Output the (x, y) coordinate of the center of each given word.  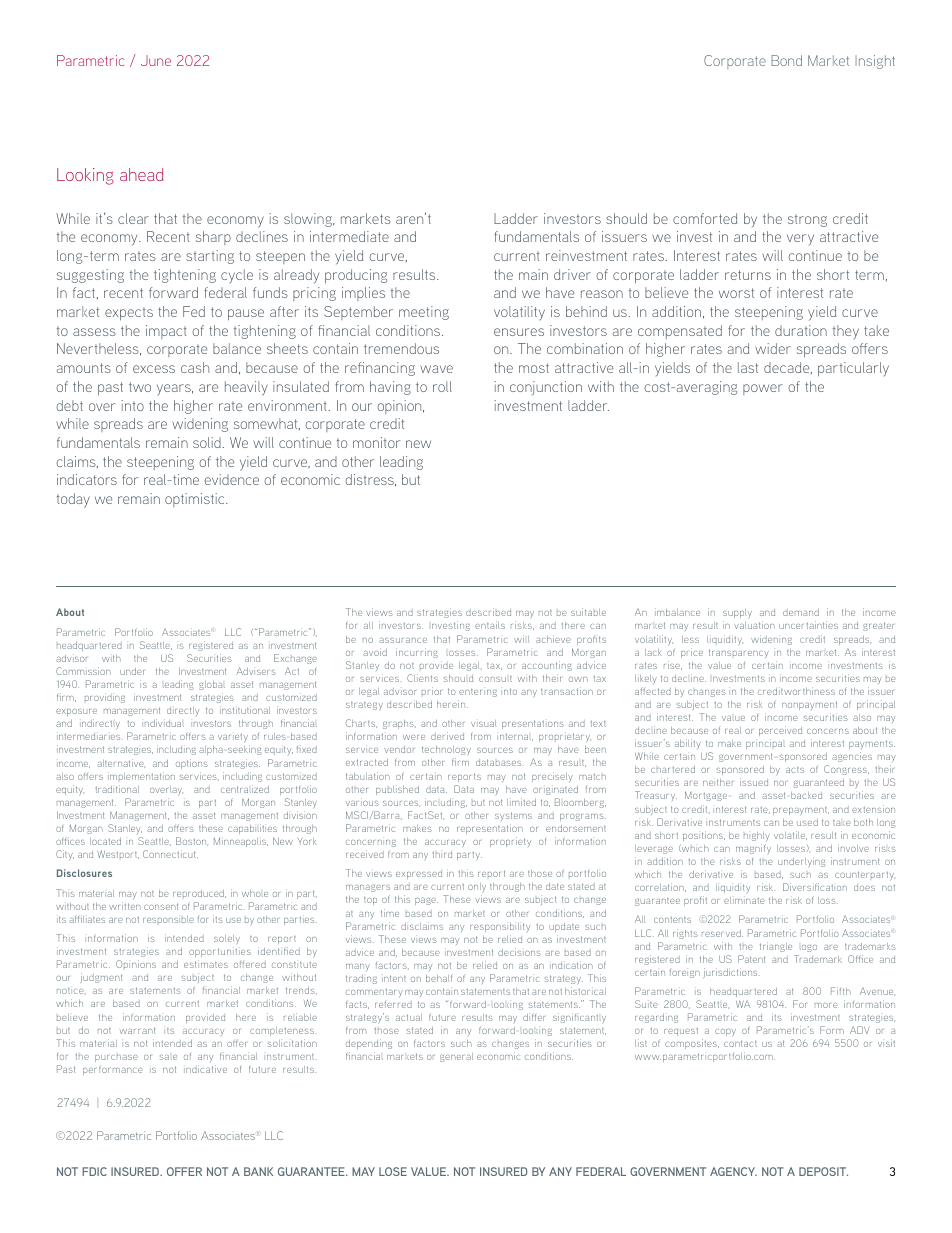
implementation (141, 776)
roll (442, 386)
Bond (786, 60)
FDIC (94, 1171)
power (763, 389)
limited (521, 802)
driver (572, 274)
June (156, 60)
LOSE (393, 1171)
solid (207, 442)
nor (780, 783)
